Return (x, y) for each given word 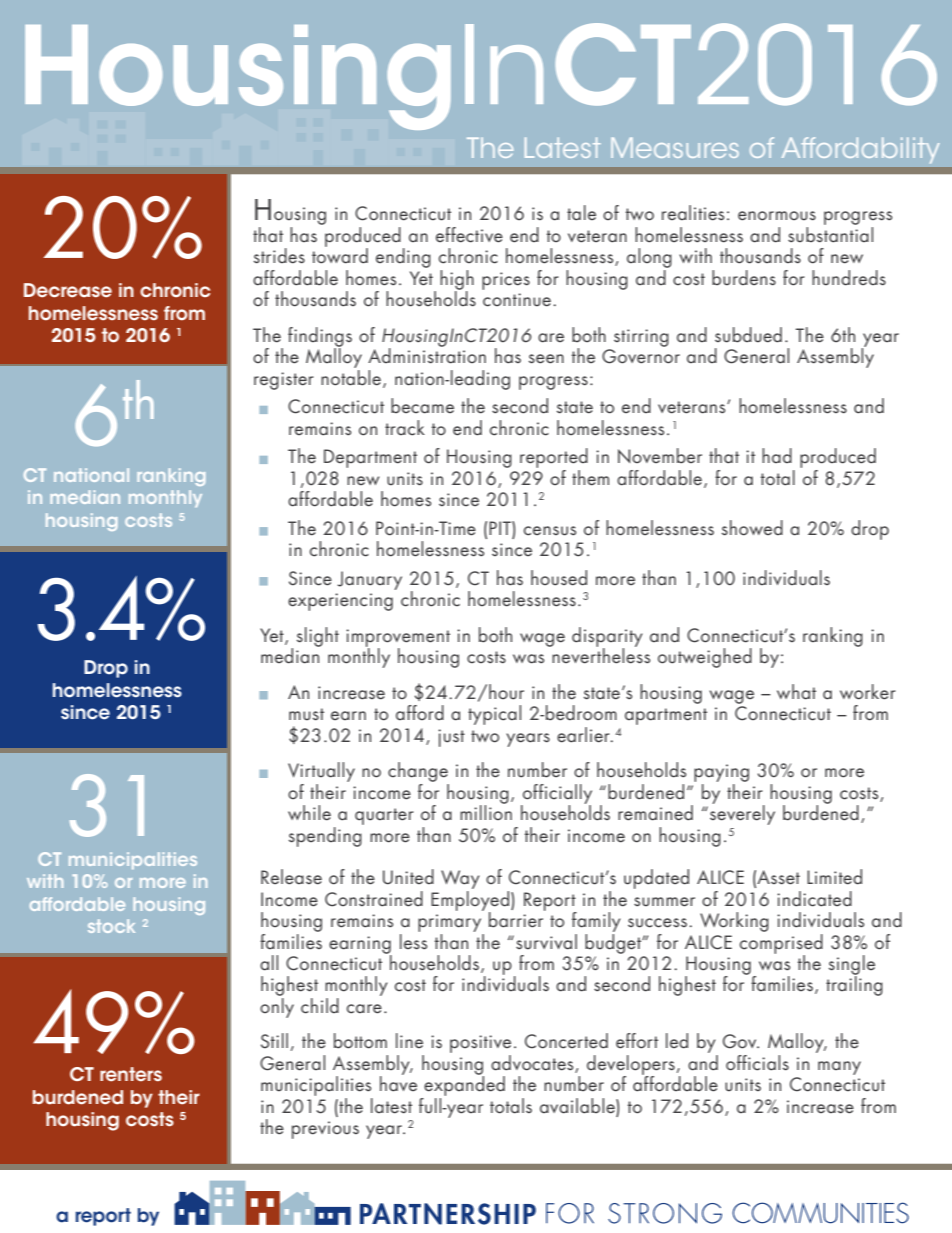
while (309, 813)
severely (742, 814)
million (486, 811)
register (284, 381)
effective (469, 235)
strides (279, 256)
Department (370, 458)
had (777, 455)
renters (131, 1074)
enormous (777, 216)
